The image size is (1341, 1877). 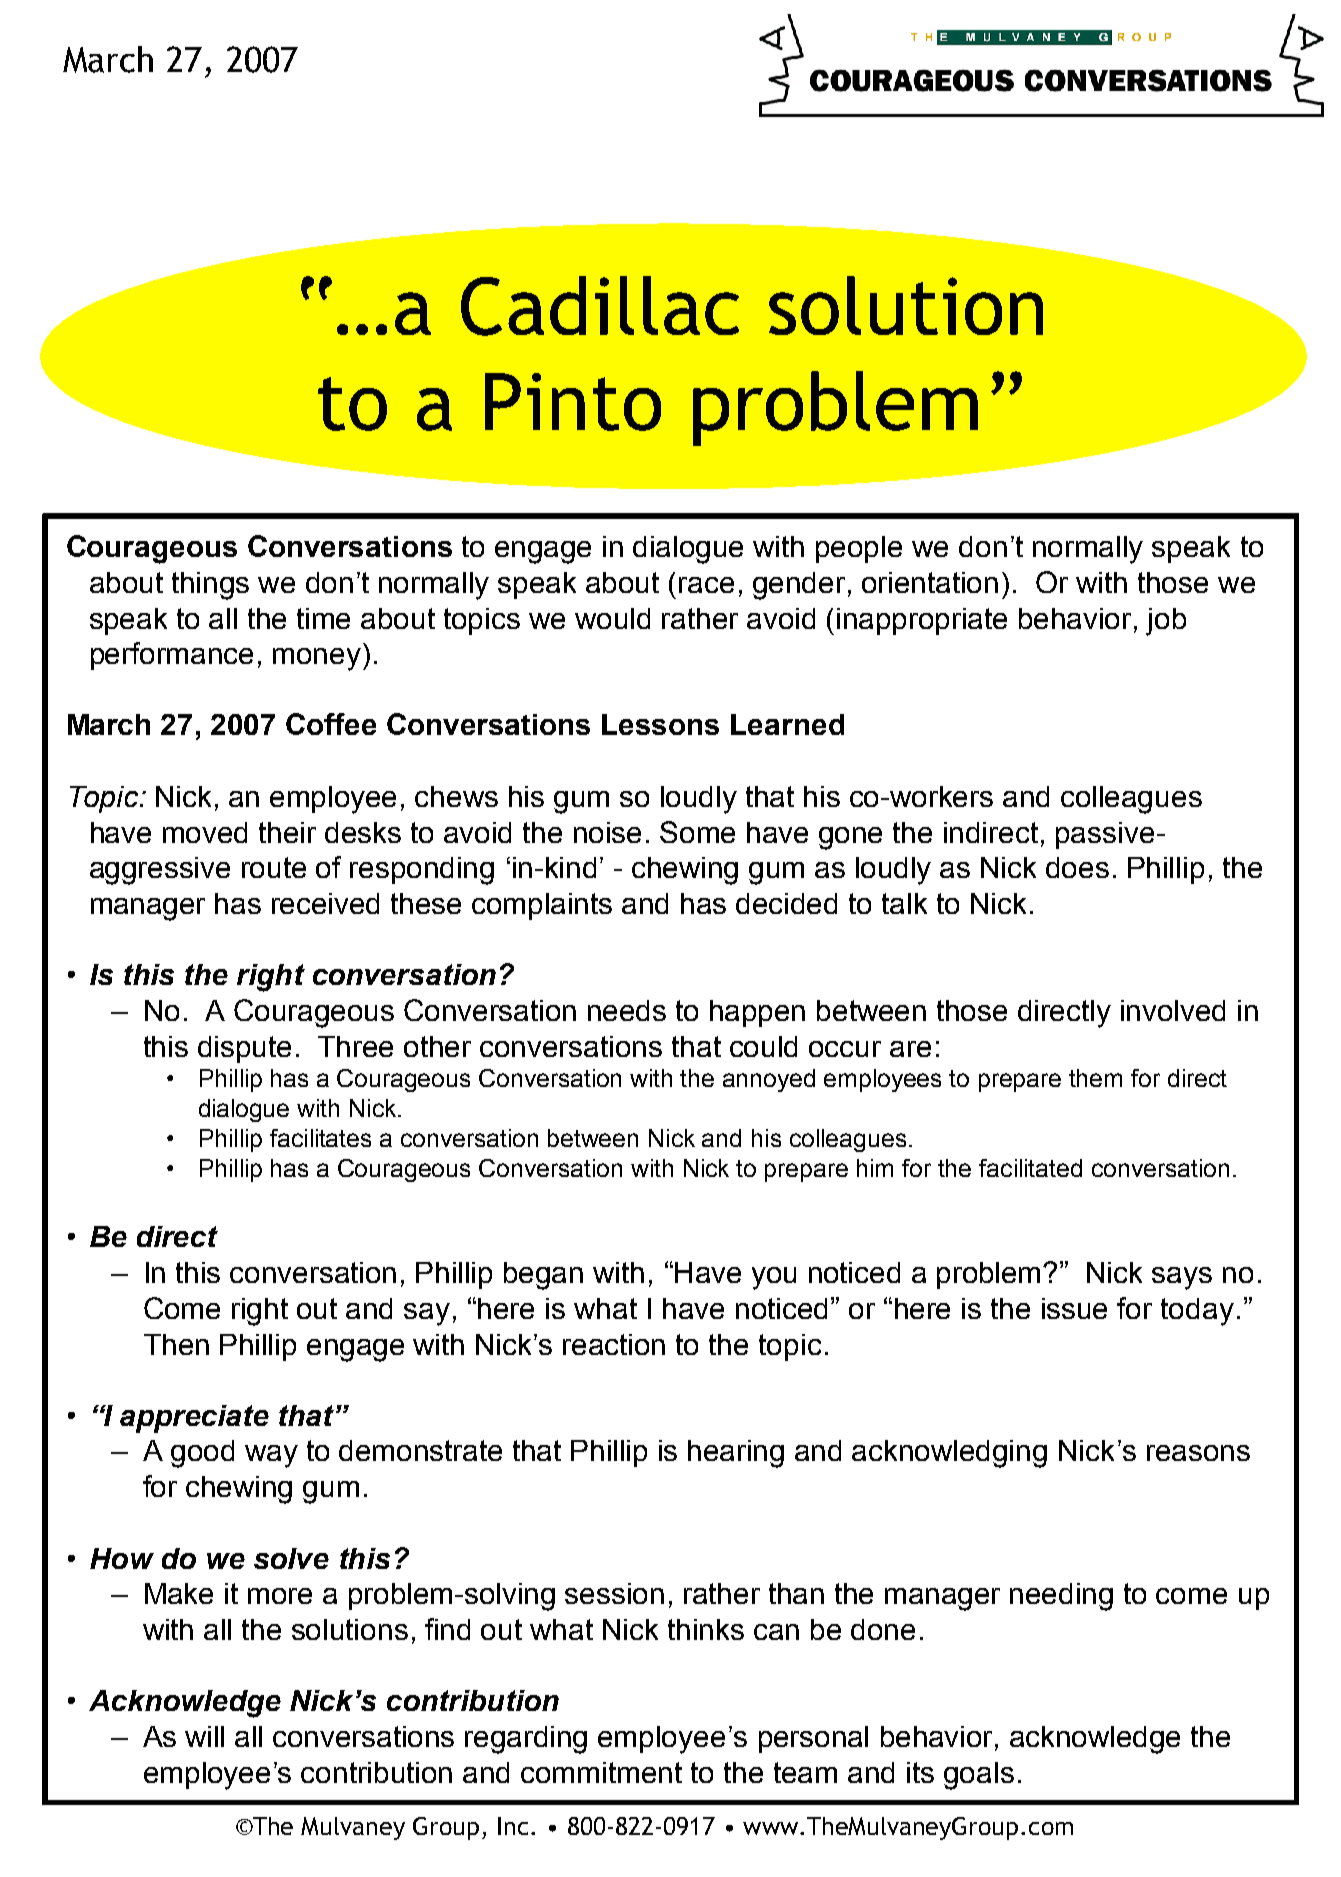 I want to click on Cadillac, so click(x=600, y=306).
